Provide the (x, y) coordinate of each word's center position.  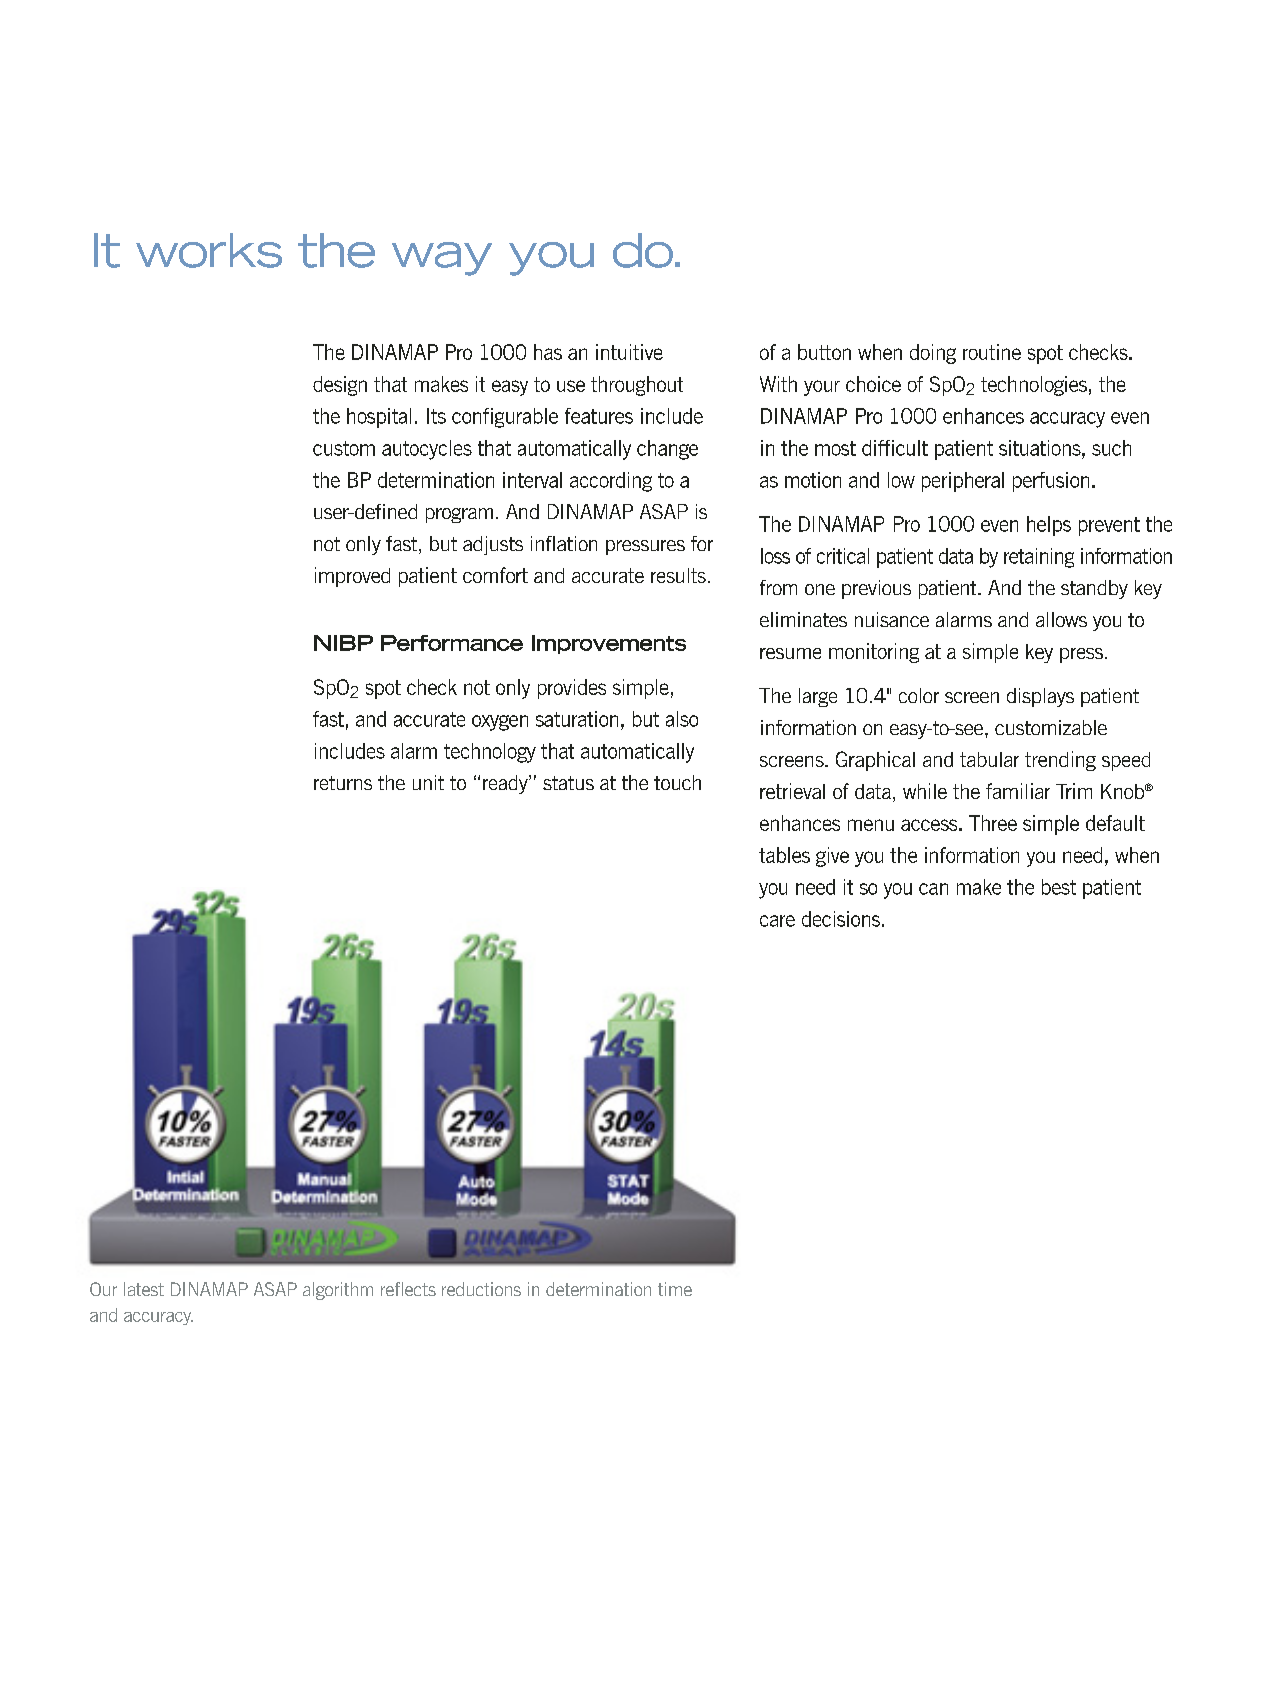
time (675, 1289)
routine (992, 352)
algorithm (338, 1291)
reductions (481, 1289)
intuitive (629, 352)
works (209, 250)
